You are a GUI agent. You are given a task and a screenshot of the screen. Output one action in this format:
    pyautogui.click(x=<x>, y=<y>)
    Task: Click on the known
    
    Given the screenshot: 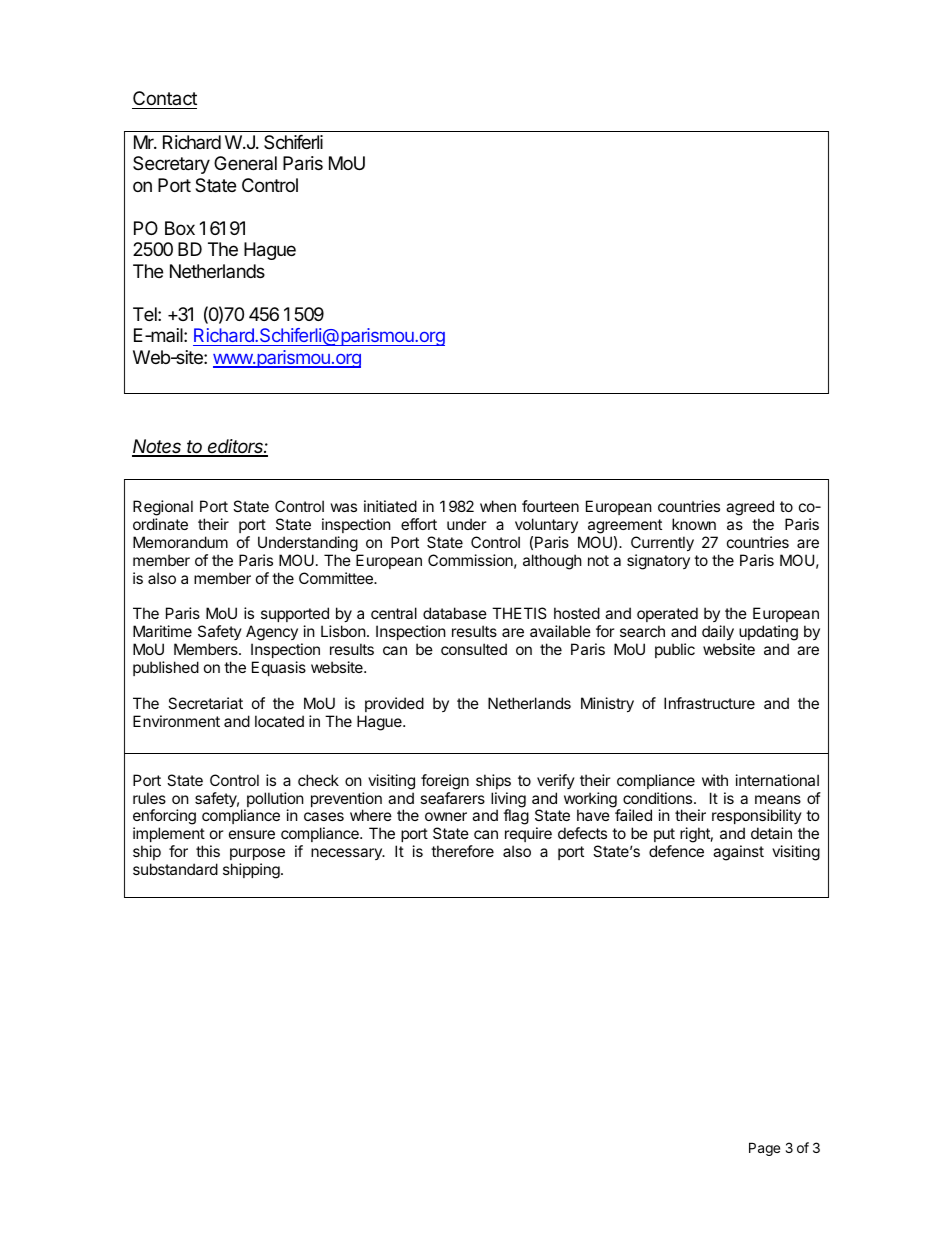 What is the action you would take?
    pyautogui.click(x=694, y=524)
